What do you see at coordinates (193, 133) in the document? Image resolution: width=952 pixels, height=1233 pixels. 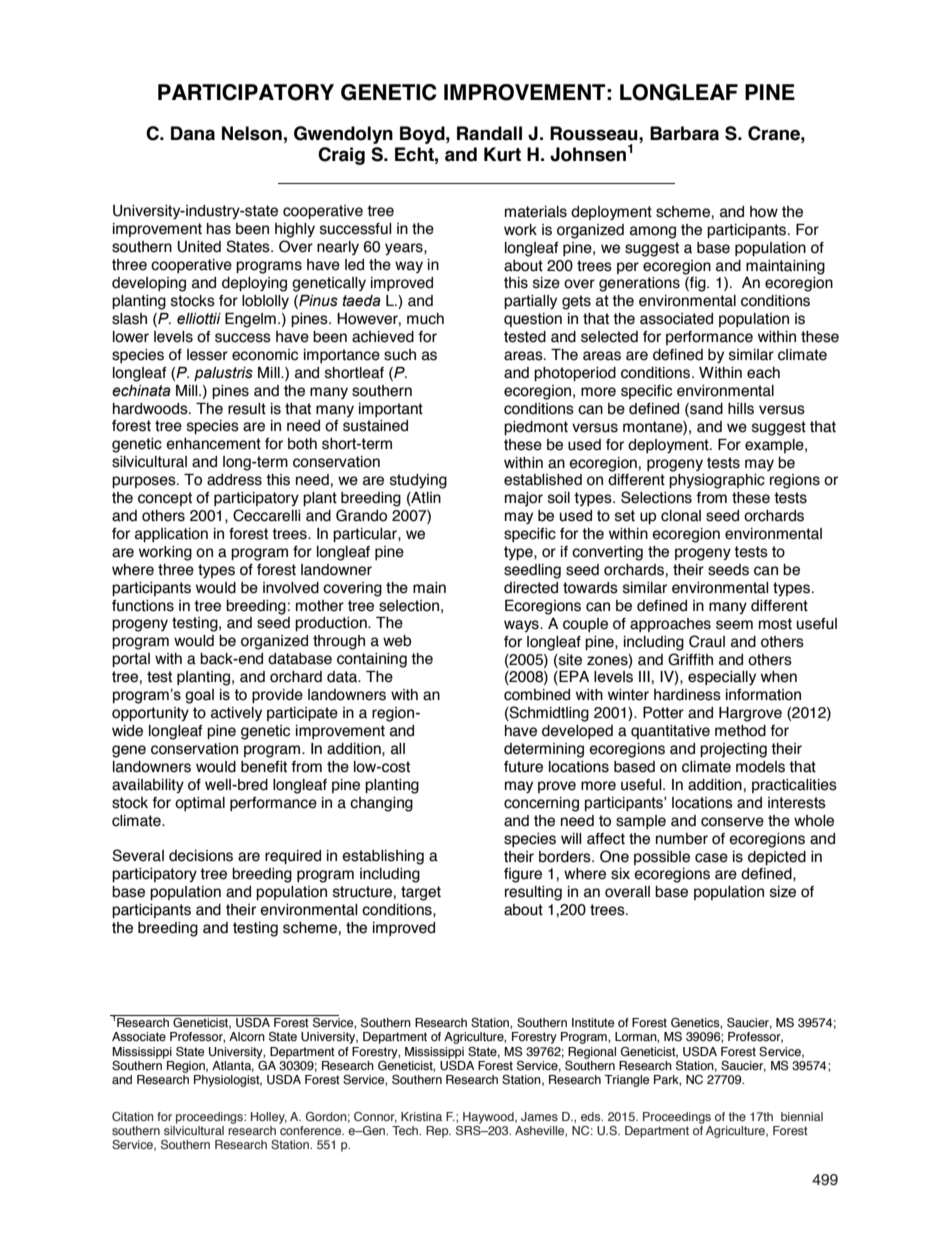 I see `Dana` at bounding box center [193, 133].
